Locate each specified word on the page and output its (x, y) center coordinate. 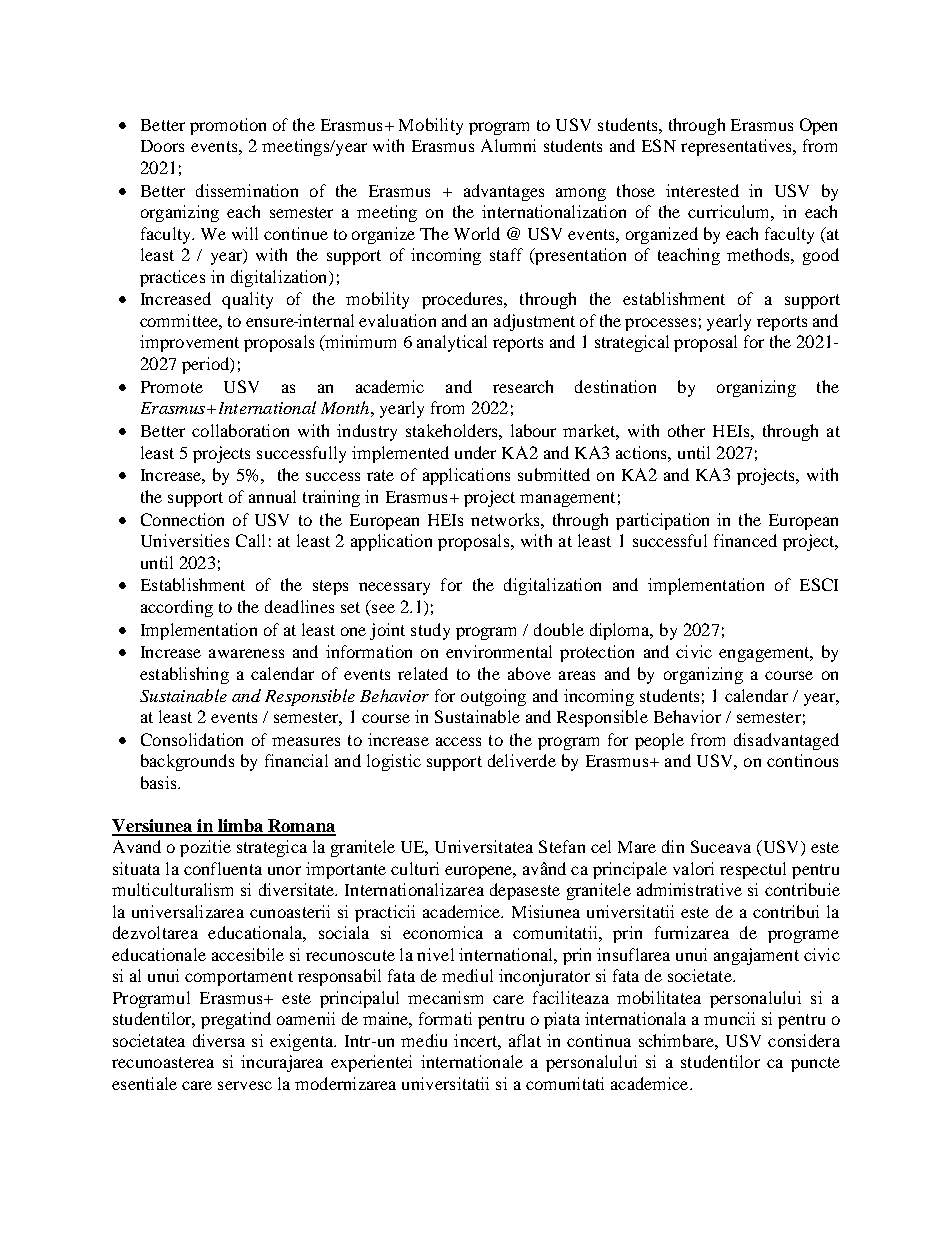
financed (745, 540)
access (458, 741)
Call (250, 540)
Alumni (508, 145)
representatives (738, 147)
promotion (228, 126)
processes (660, 324)
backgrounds (187, 762)
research (523, 386)
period (207, 365)
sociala (344, 932)
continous (802, 760)
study (430, 631)
